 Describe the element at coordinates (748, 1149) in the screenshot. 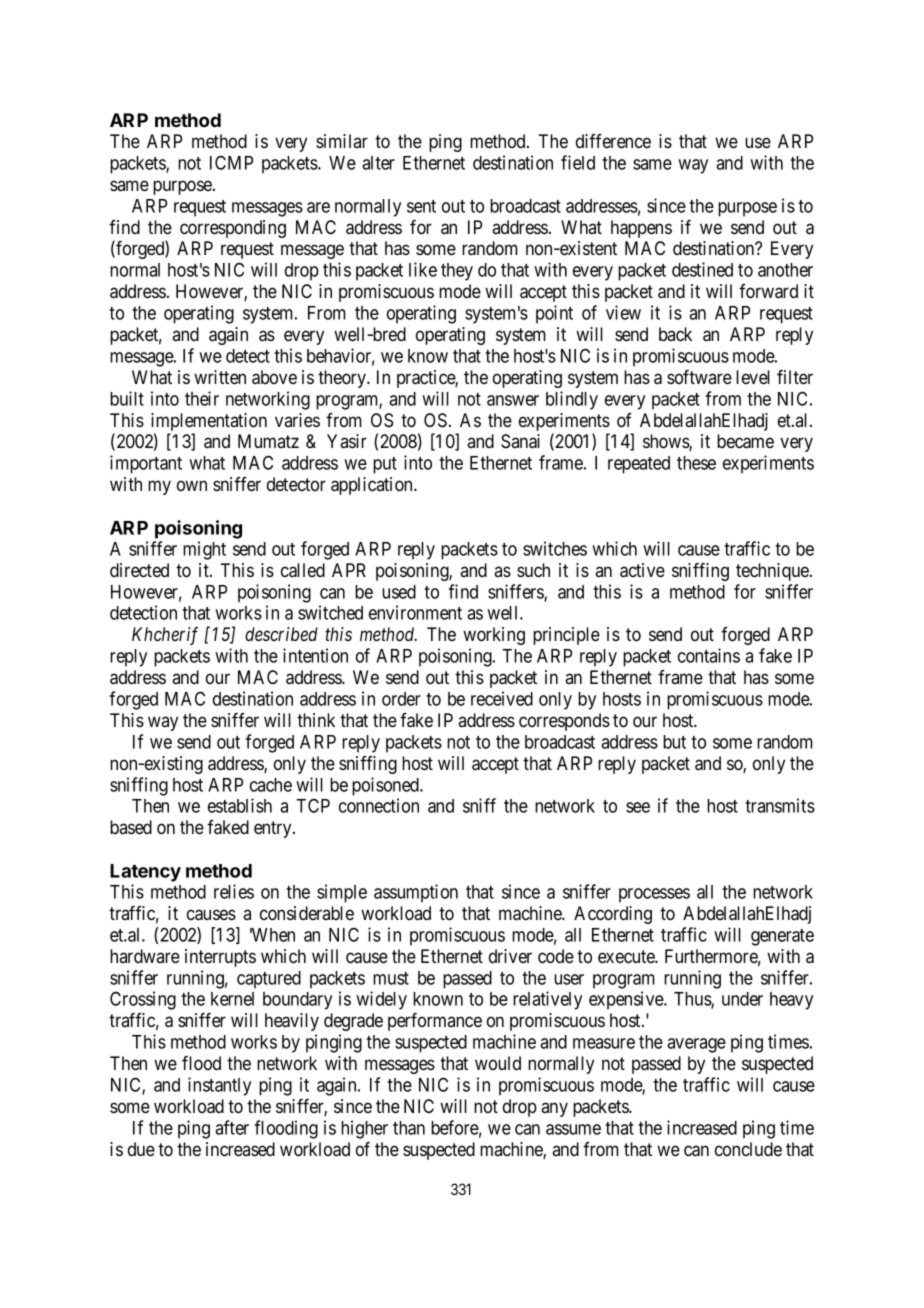

I see `conclude` at that location.
